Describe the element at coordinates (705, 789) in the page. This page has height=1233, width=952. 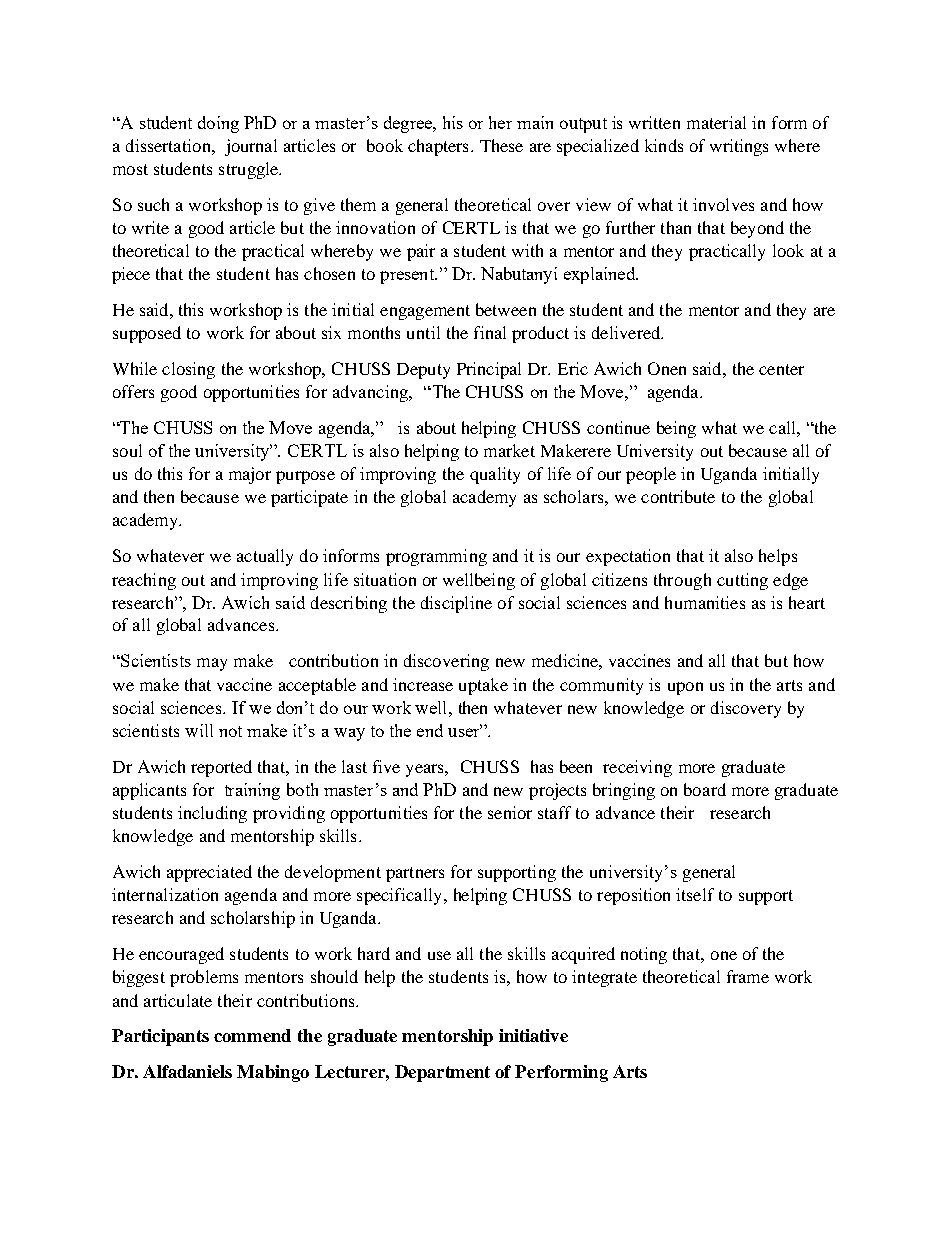
I see `board` at that location.
